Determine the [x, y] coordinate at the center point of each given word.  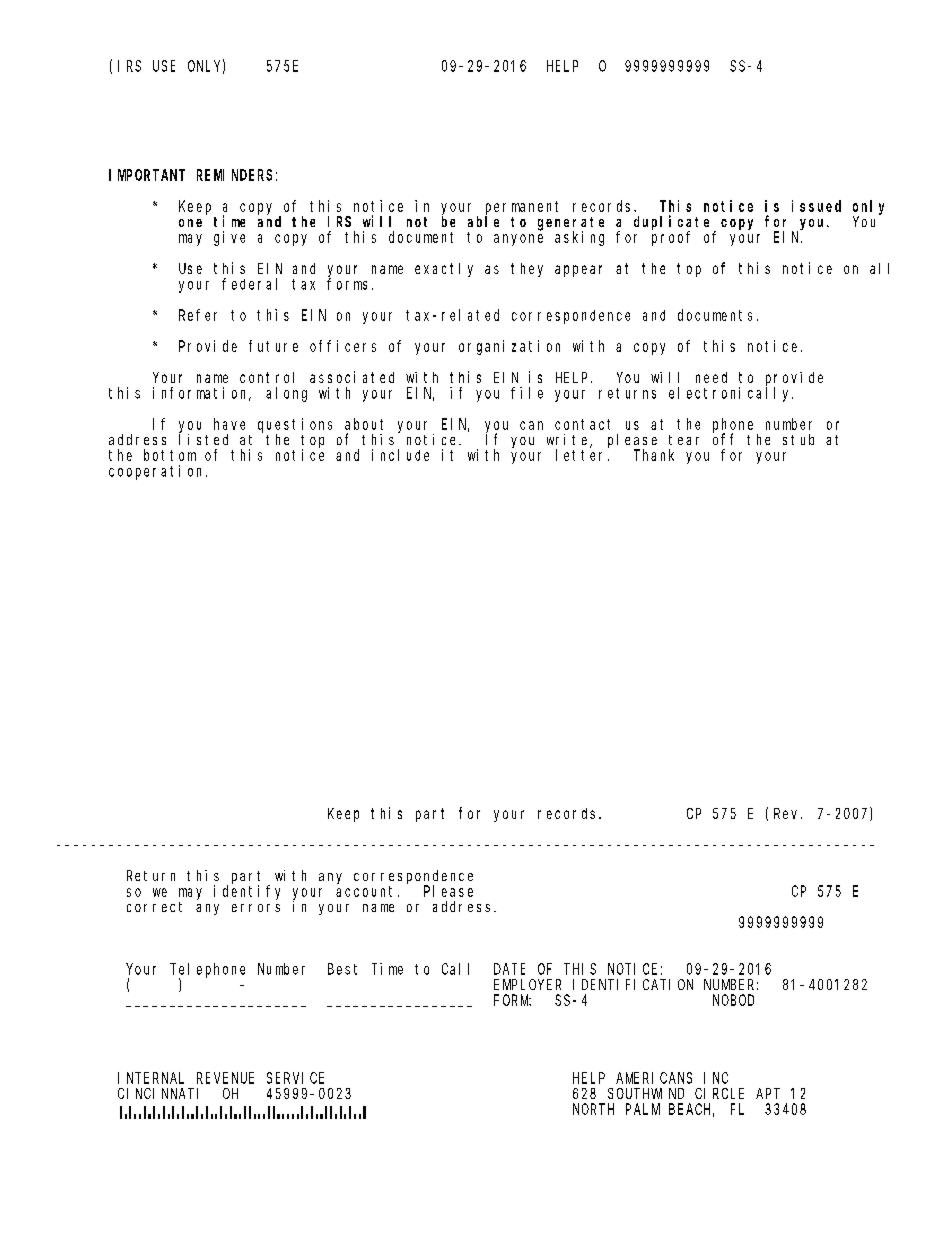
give [229, 238]
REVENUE [225, 1078]
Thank [654, 455]
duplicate [674, 223]
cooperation [158, 472]
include [400, 455]
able [483, 221]
